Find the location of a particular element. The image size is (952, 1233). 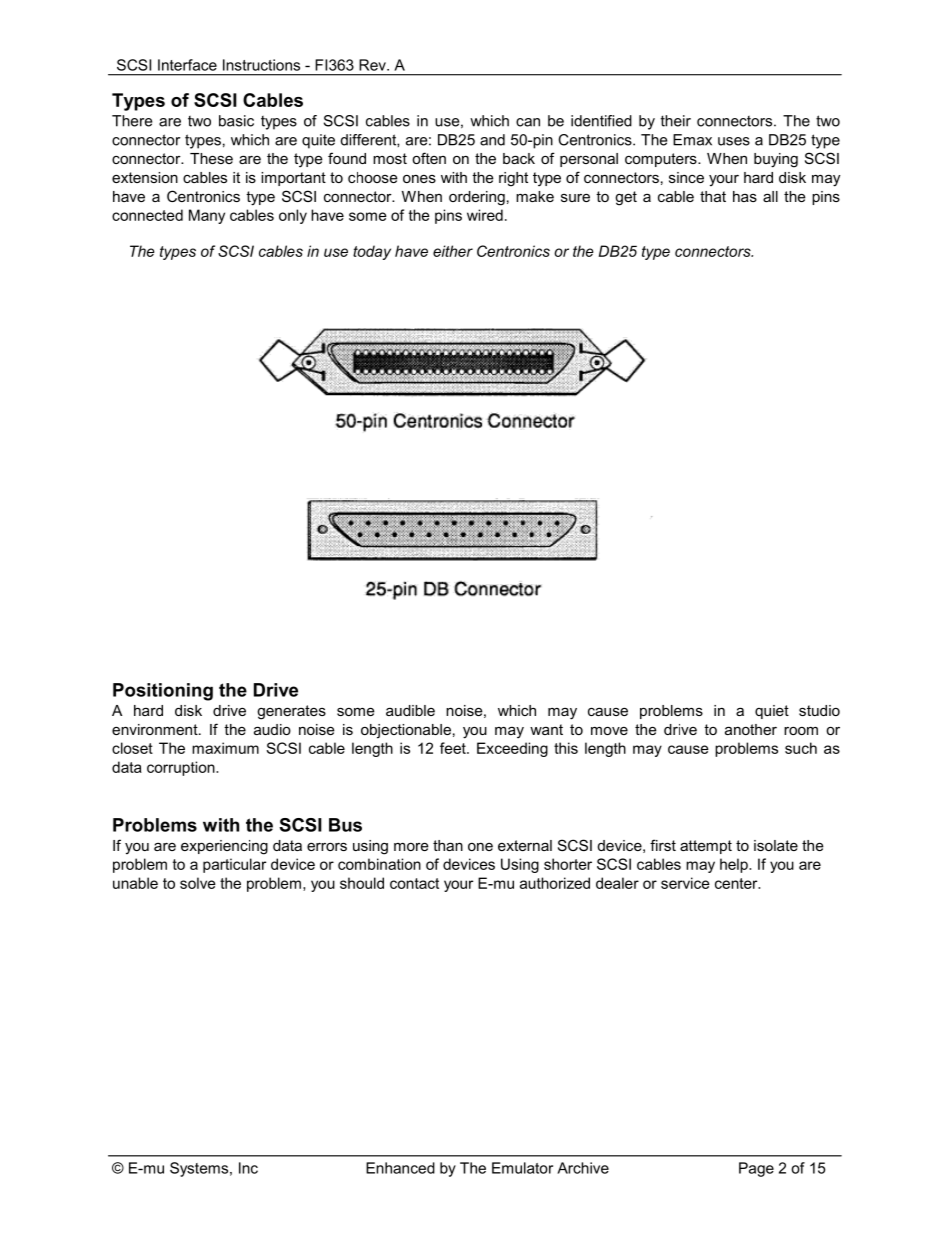

Enhanced is located at coordinates (400, 1168).
